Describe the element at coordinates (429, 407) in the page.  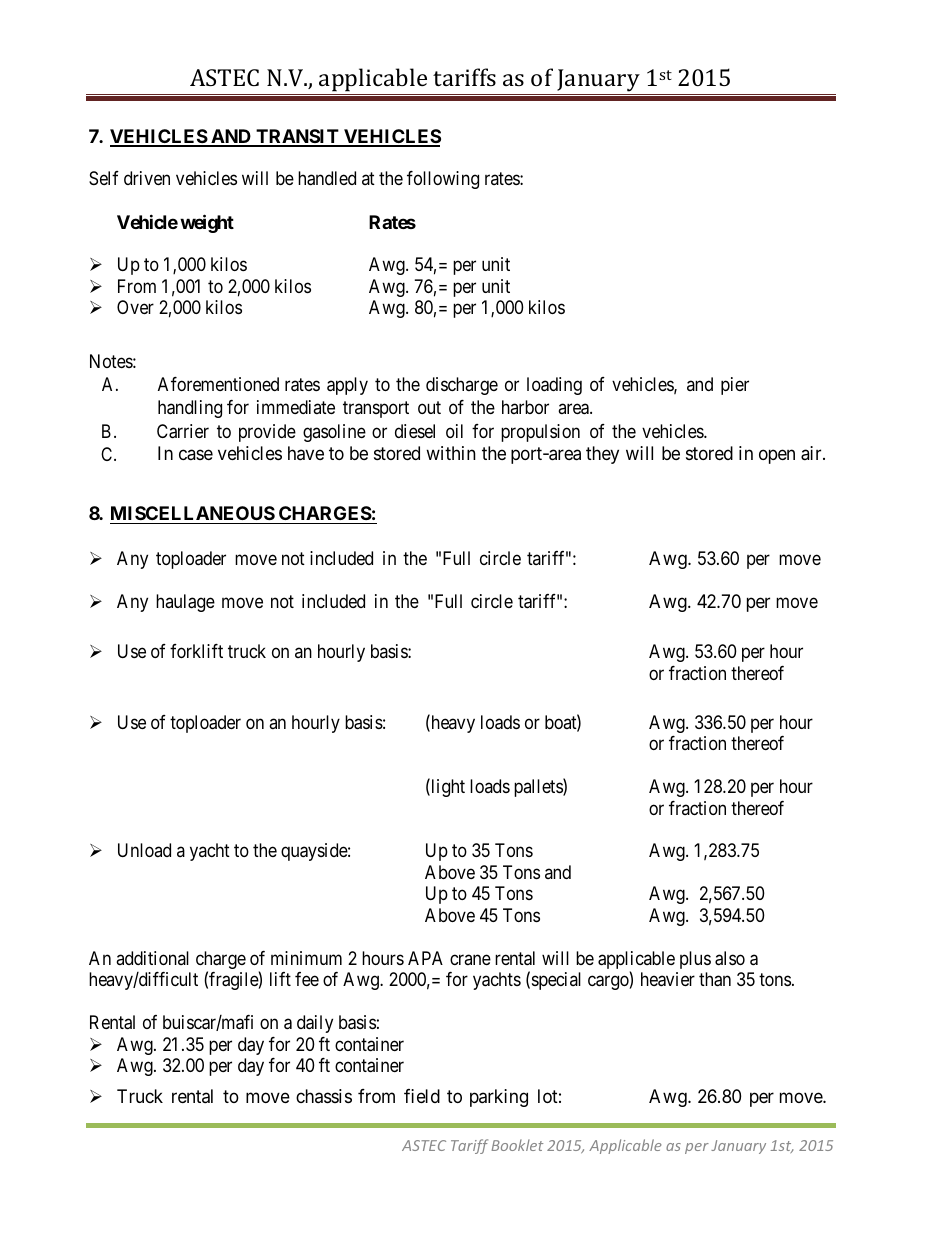
I see `out` at that location.
